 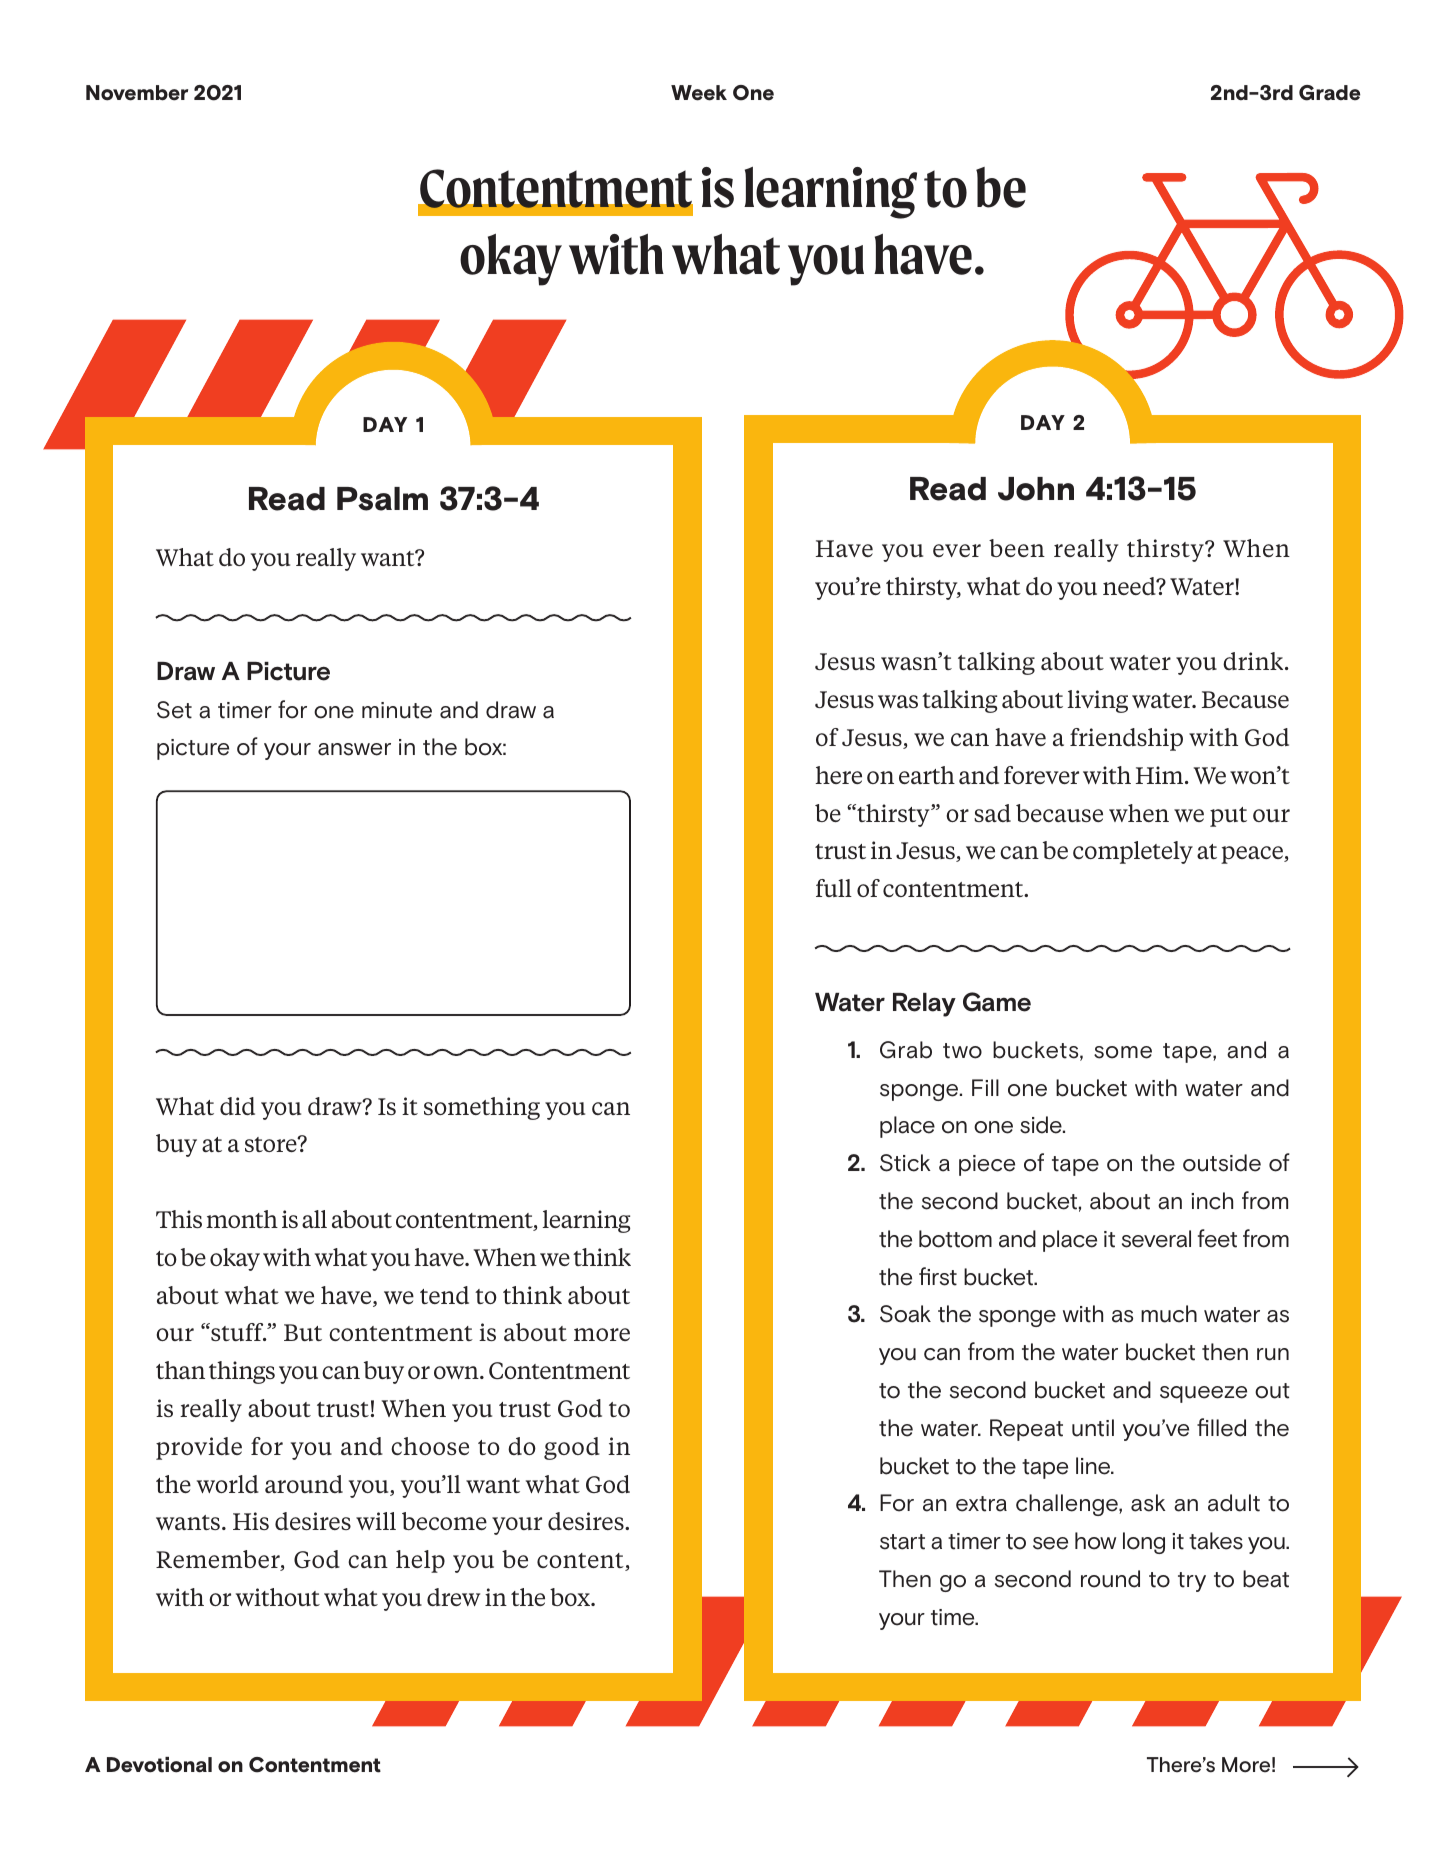 I want to click on Grade, so click(x=1329, y=93).
